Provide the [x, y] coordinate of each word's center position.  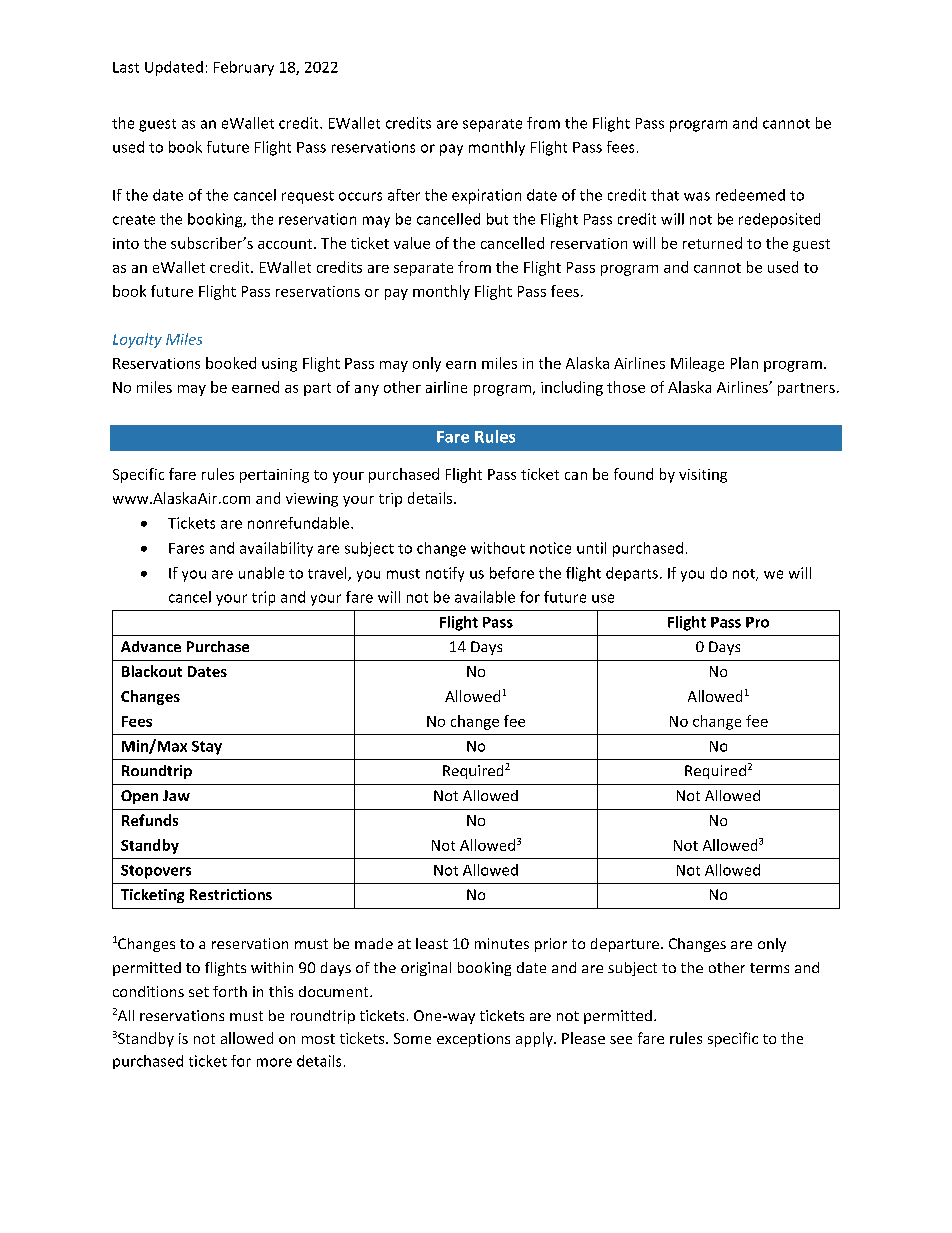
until [591, 548]
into [126, 243]
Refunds [150, 820]
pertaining [274, 476]
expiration [486, 196]
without [498, 548]
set [199, 992]
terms [769, 968]
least [432, 943]
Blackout [152, 671]
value [412, 243]
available [485, 597]
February [244, 68]
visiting [703, 476]
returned [712, 243]
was [697, 196]
